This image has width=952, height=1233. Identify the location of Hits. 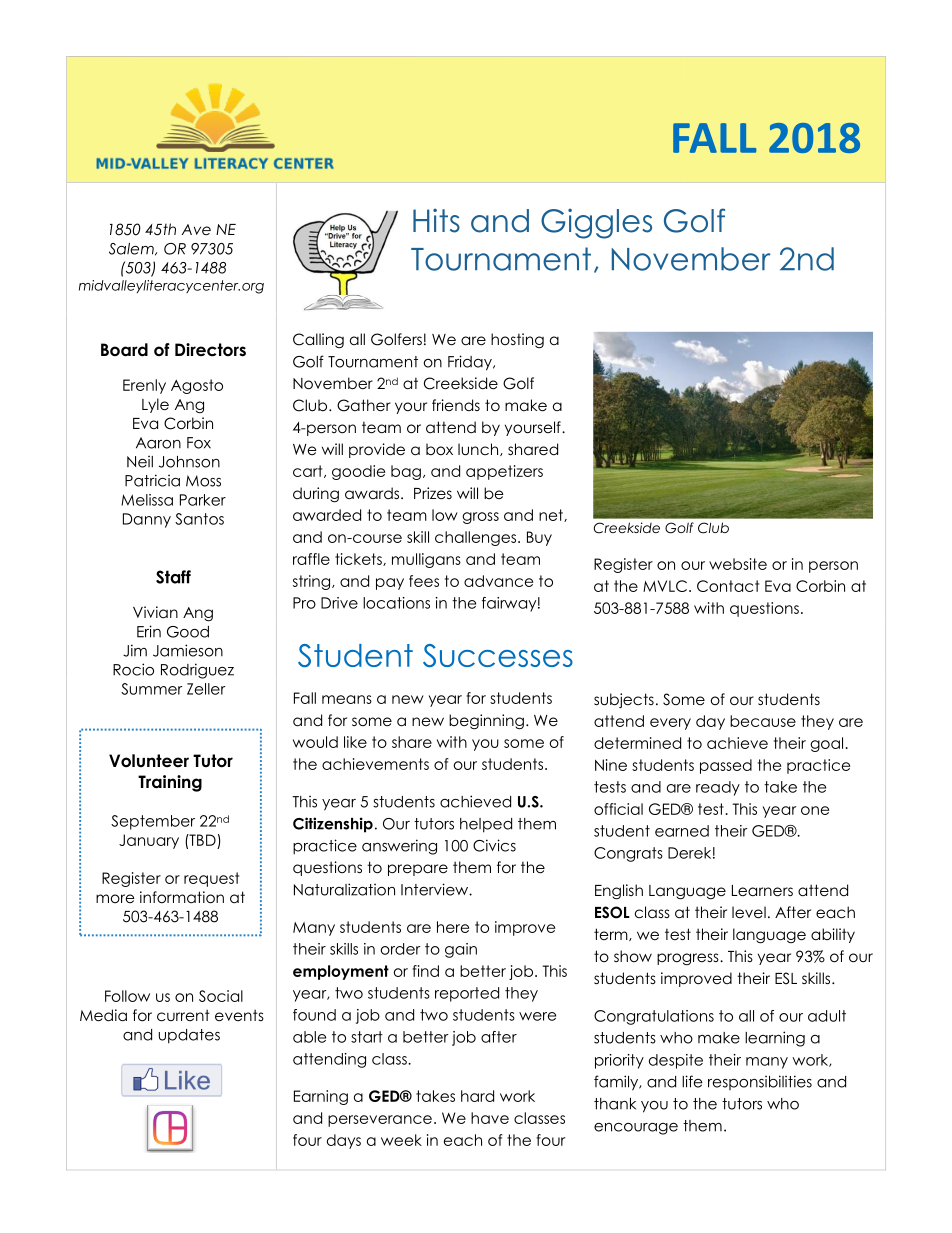
(436, 220).
